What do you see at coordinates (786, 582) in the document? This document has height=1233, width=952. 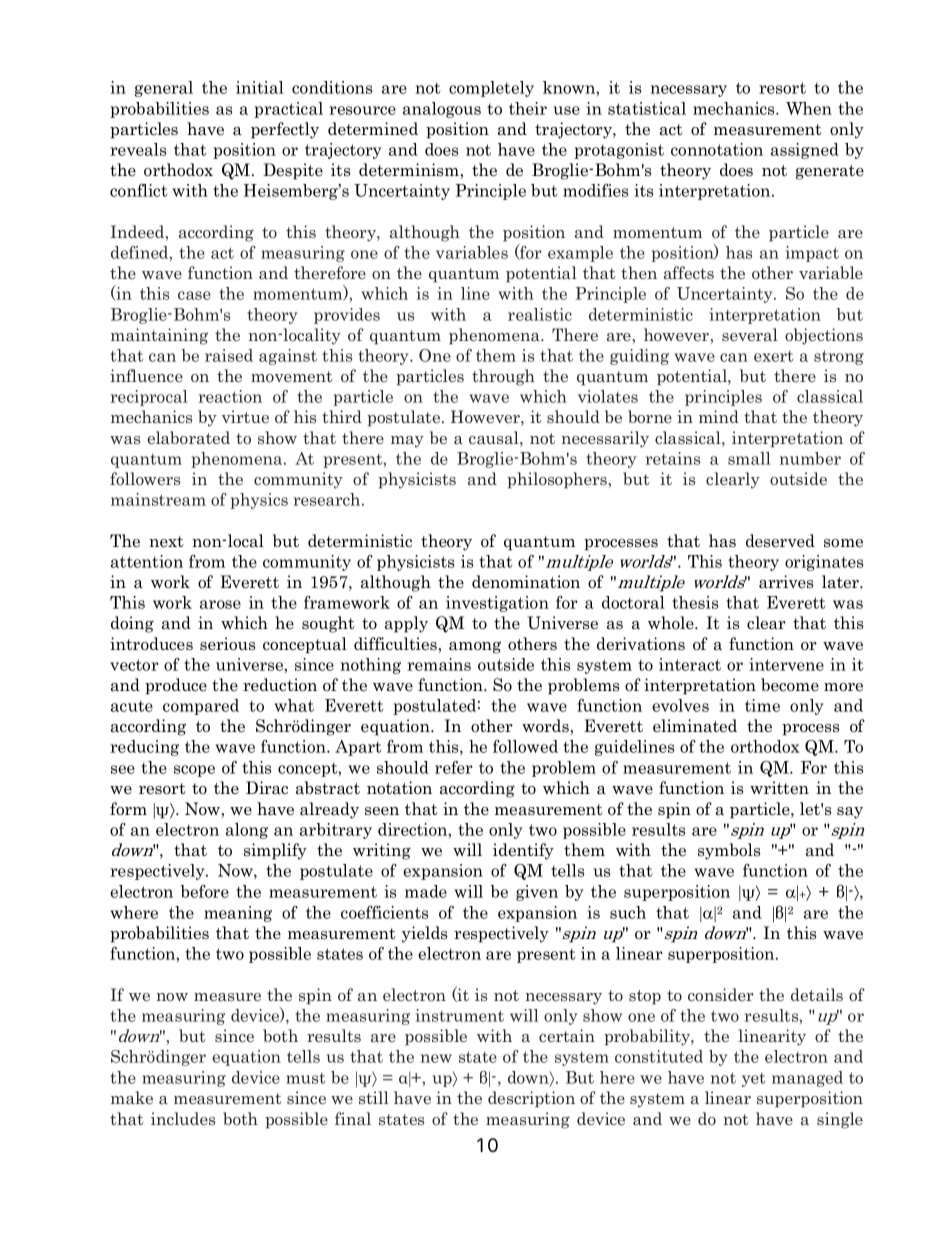 I see `arrives` at bounding box center [786, 582].
